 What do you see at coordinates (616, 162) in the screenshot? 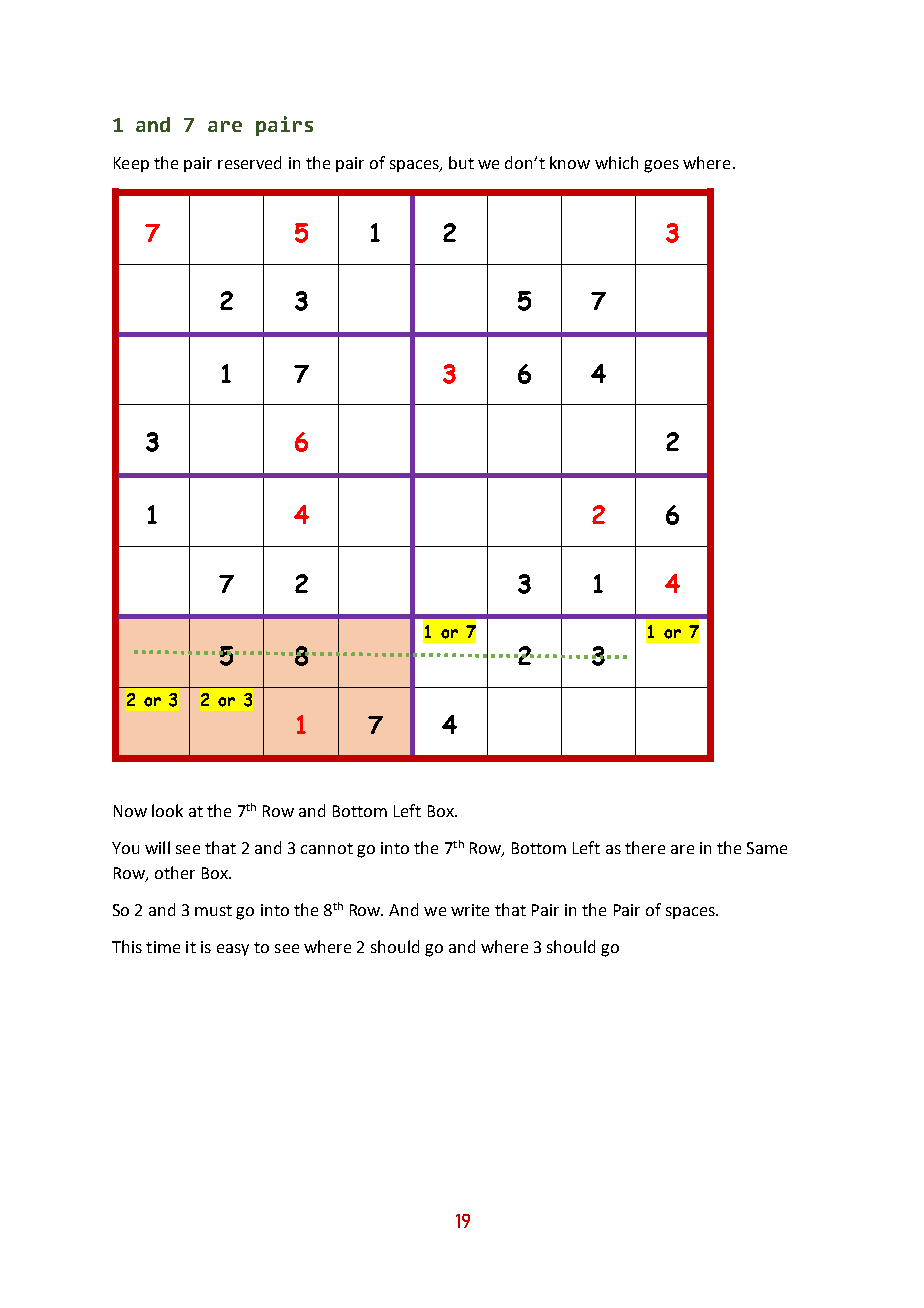
I see `which` at bounding box center [616, 162].
